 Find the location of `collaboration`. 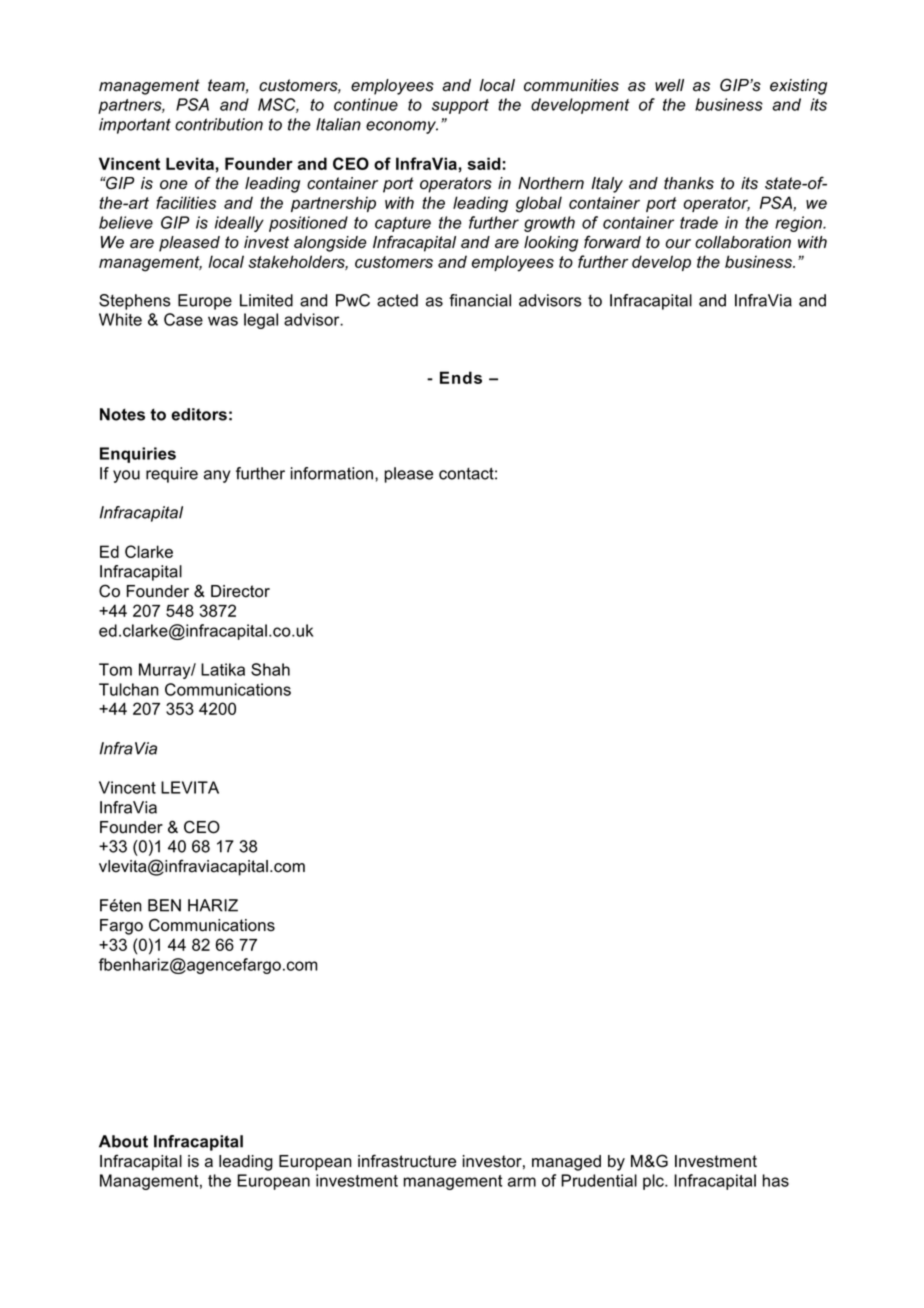

collaboration is located at coordinates (743, 242).
